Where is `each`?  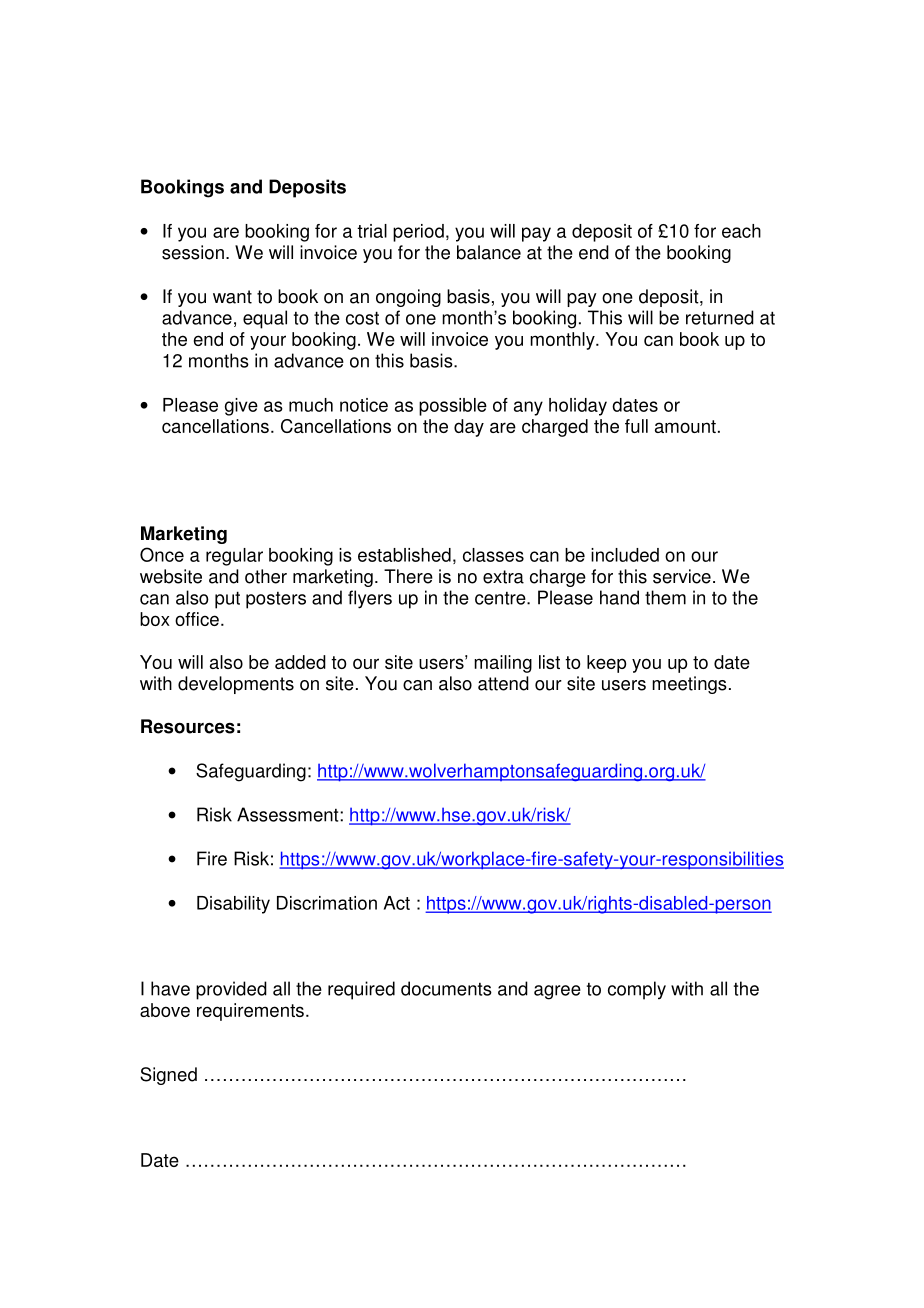 each is located at coordinates (741, 231).
